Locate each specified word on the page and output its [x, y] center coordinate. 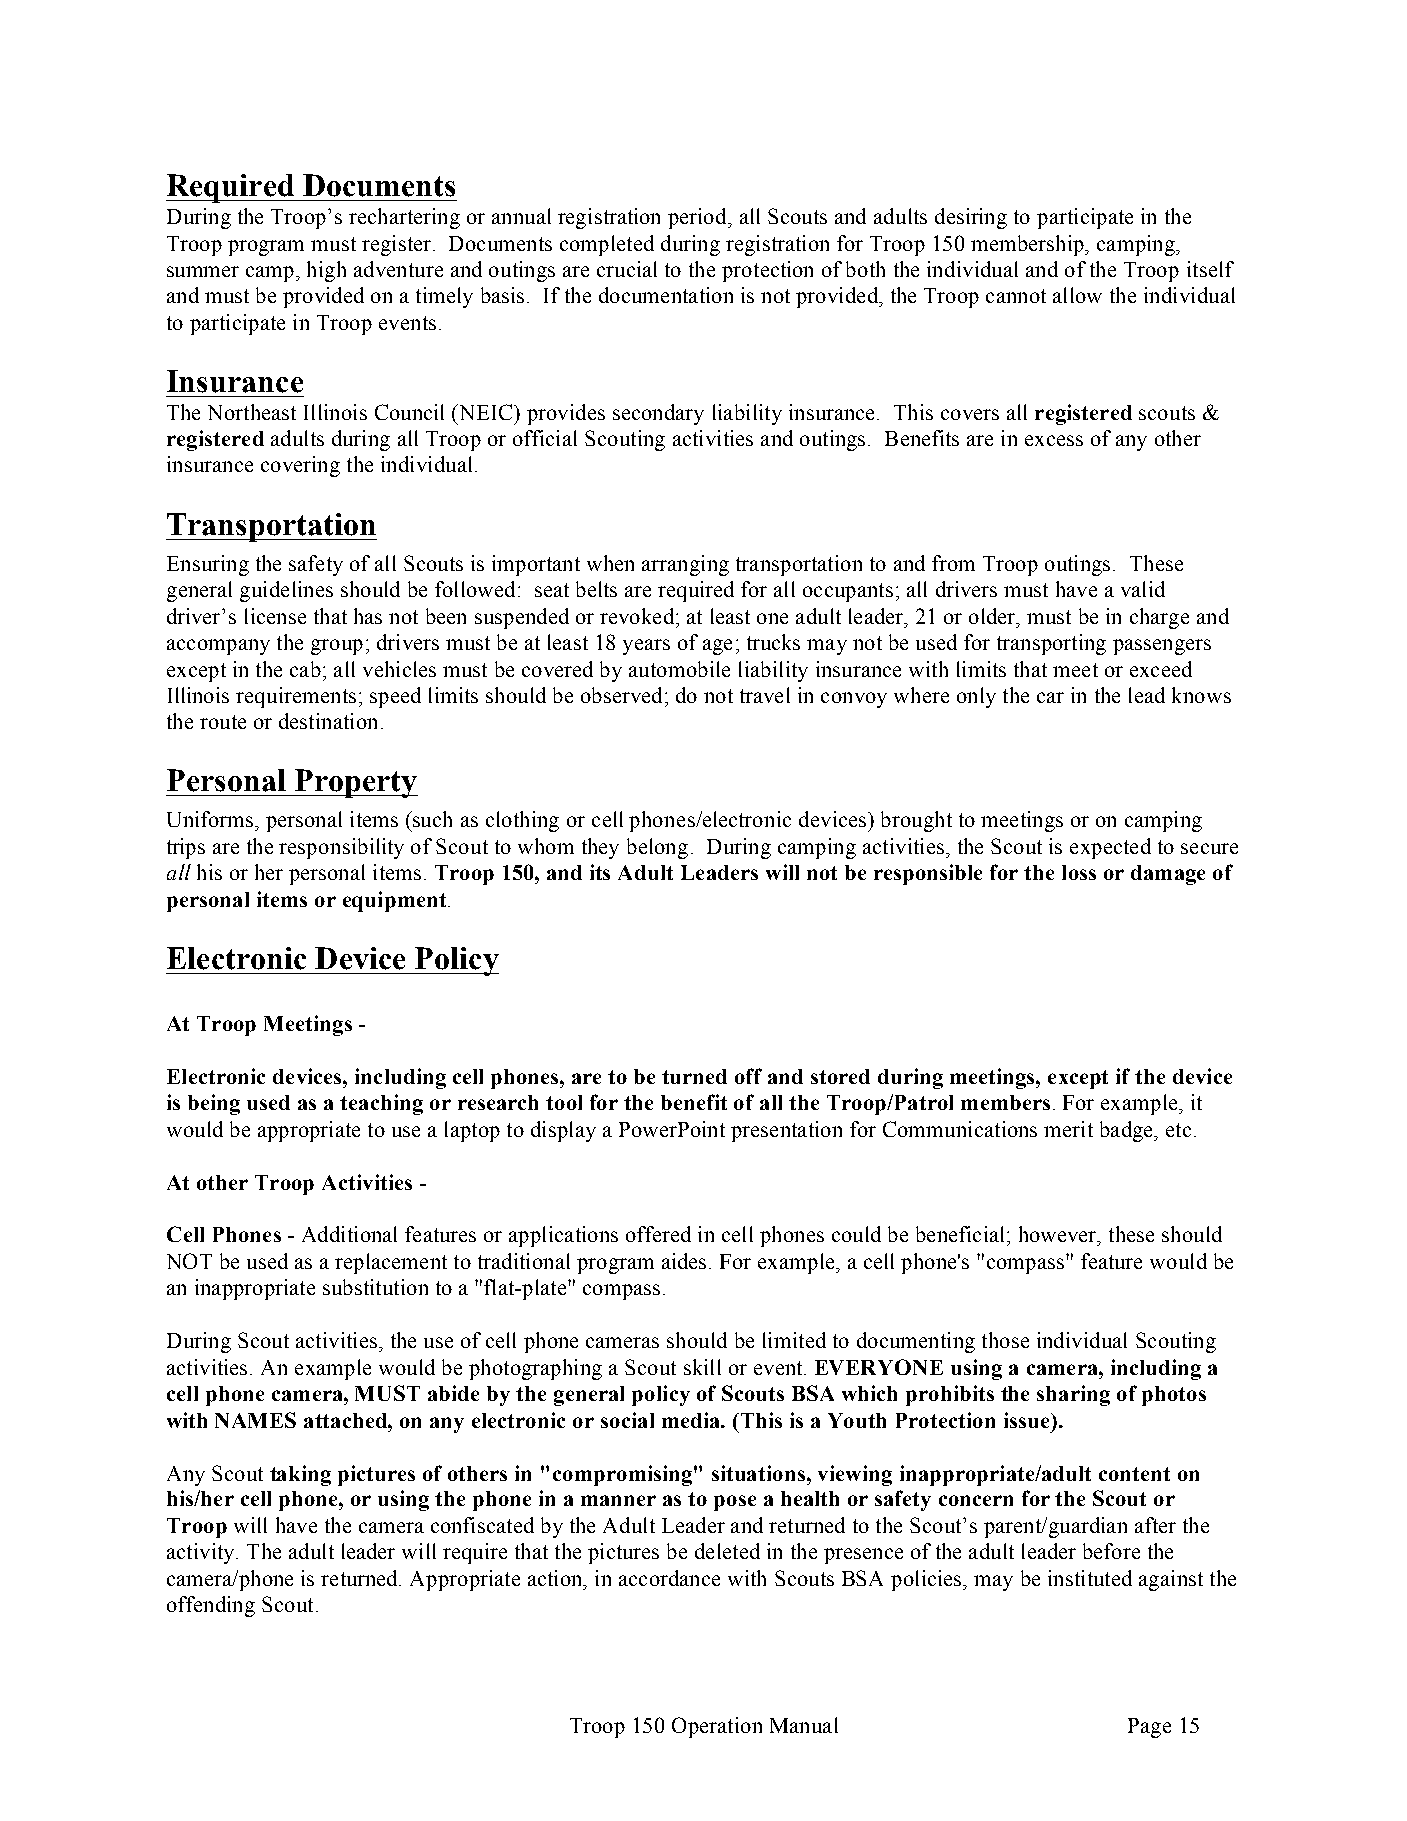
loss [1079, 872]
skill [702, 1367]
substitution [375, 1287]
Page [1149, 1728]
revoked [637, 616]
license [275, 616]
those [1005, 1340]
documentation [666, 295]
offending [211, 1606]
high [326, 271]
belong [657, 848]
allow [1077, 295]
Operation [717, 1727]
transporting [1051, 644]
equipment [396, 901]
